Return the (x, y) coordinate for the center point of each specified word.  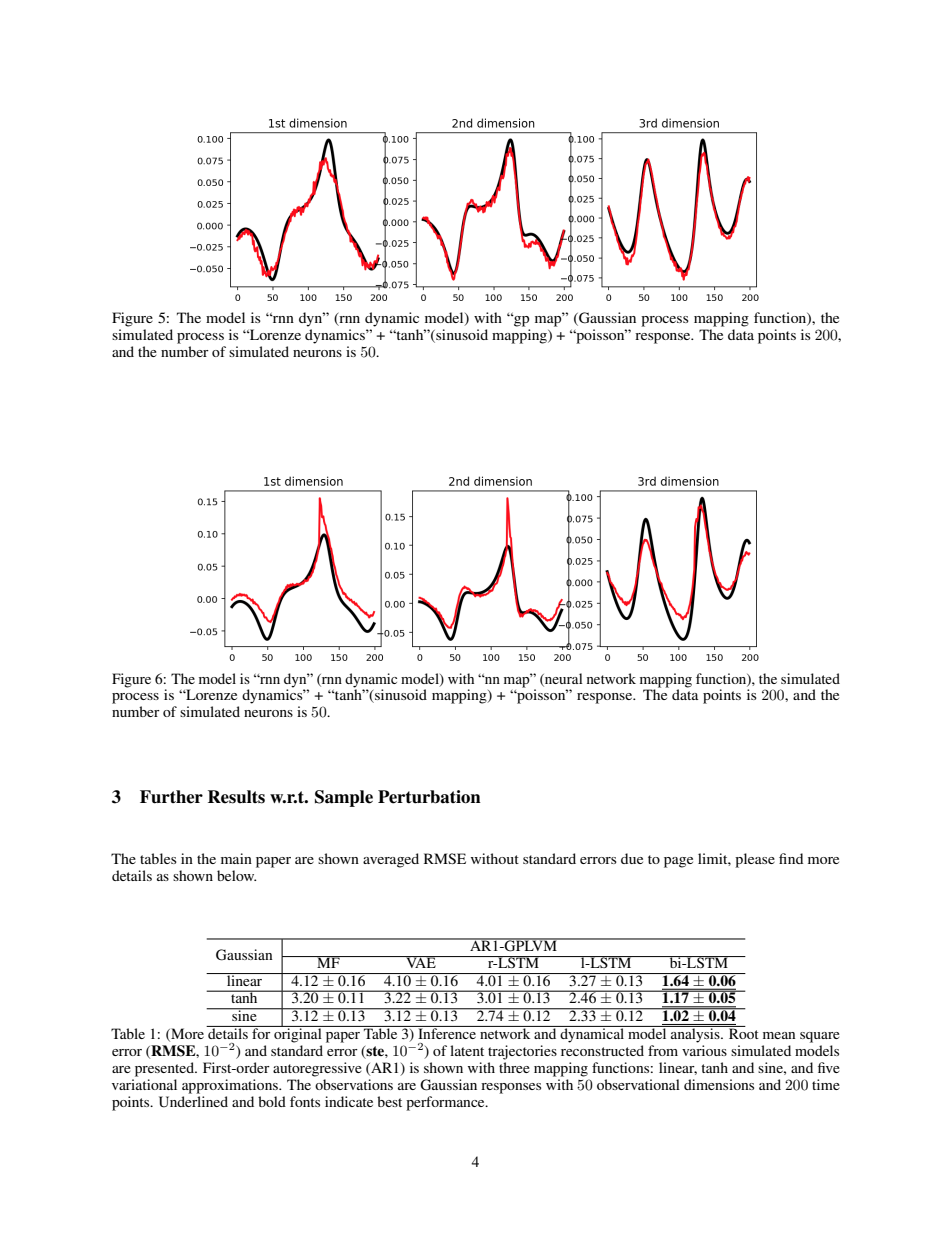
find (791, 858)
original (298, 1034)
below (236, 875)
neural (563, 679)
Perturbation (429, 797)
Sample (344, 798)
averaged (391, 860)
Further (171, 797)
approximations (231, 1086)
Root (743, 1032)
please (755, 860)
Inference (447, 1032)
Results (236, 797)
